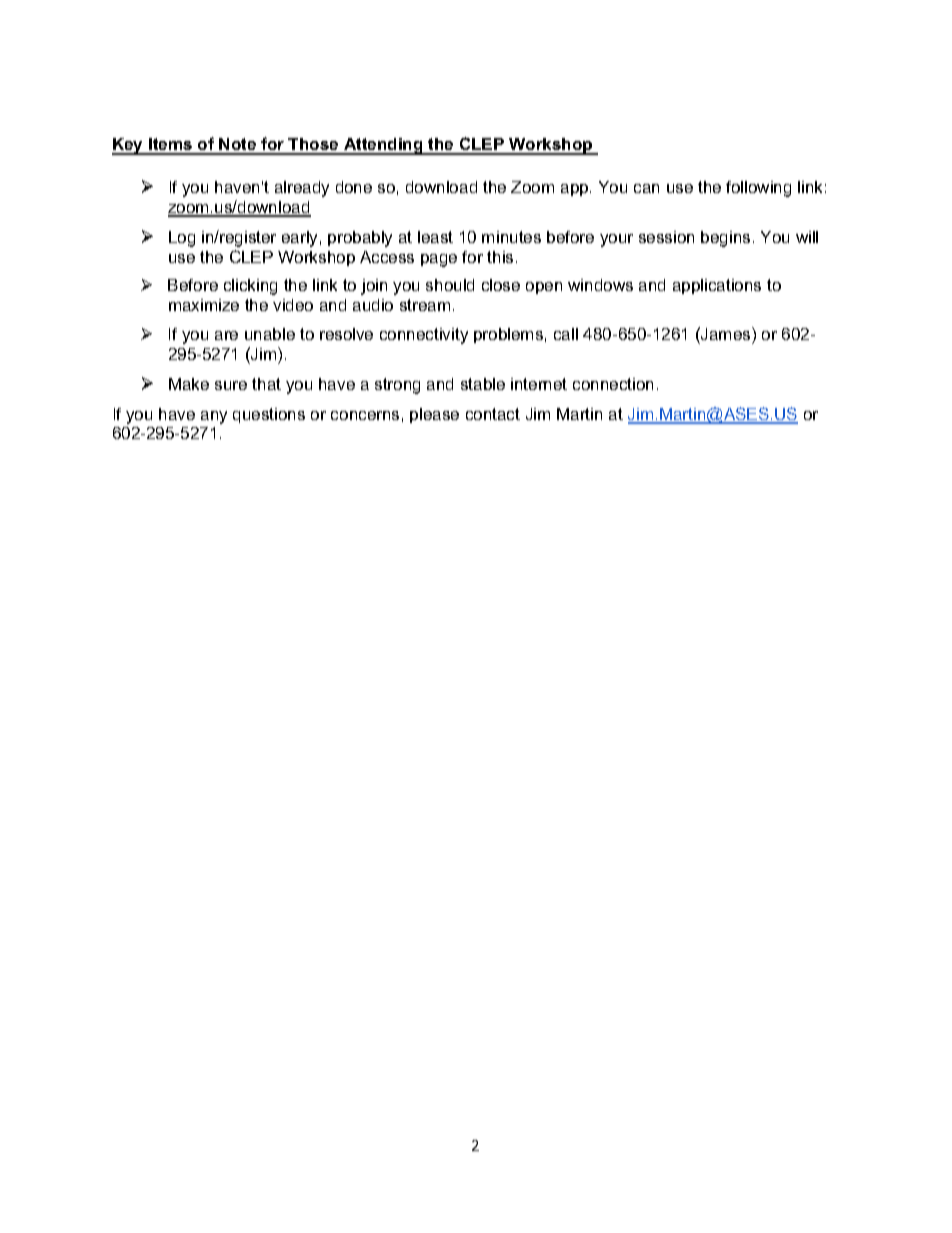 This document has height=1233, width=952. What do you see at coordinates (238, 146) in the document?
I see `Note` at bounding box center [238, 146].
